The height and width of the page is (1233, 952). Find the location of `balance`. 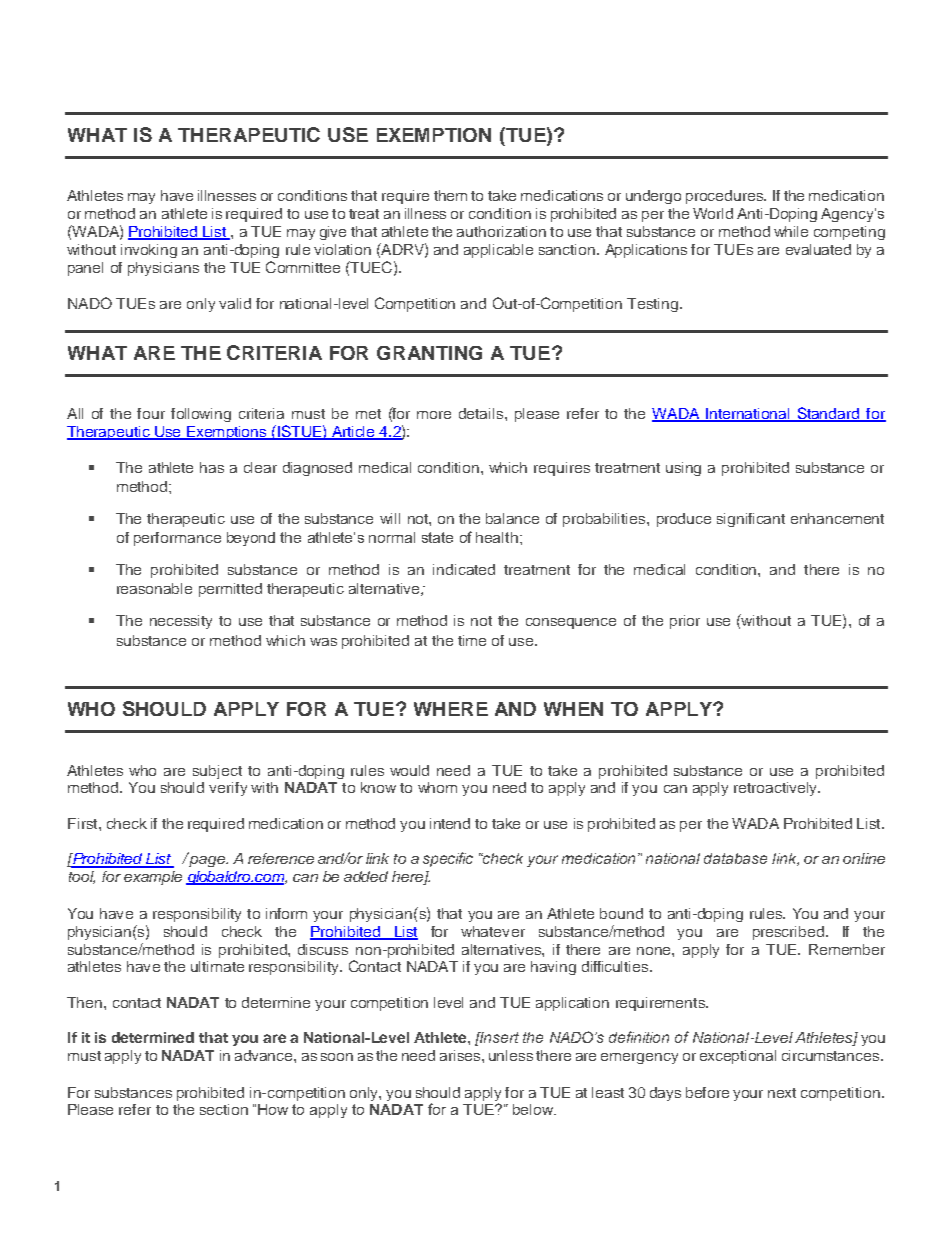

balance is located at coordinates (512, 518).
